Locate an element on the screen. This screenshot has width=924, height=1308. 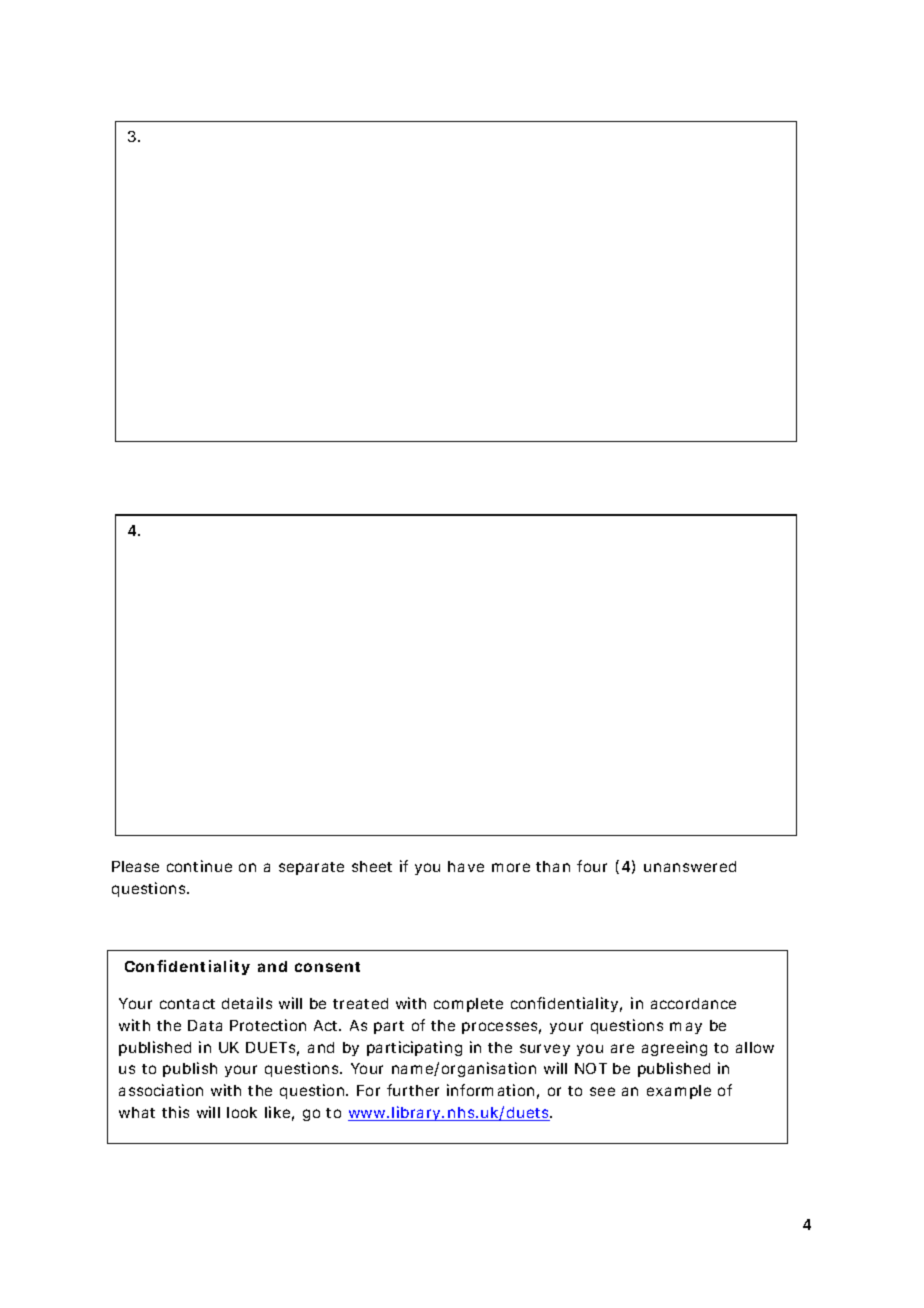
this is located at coordinates (175, 1112).
